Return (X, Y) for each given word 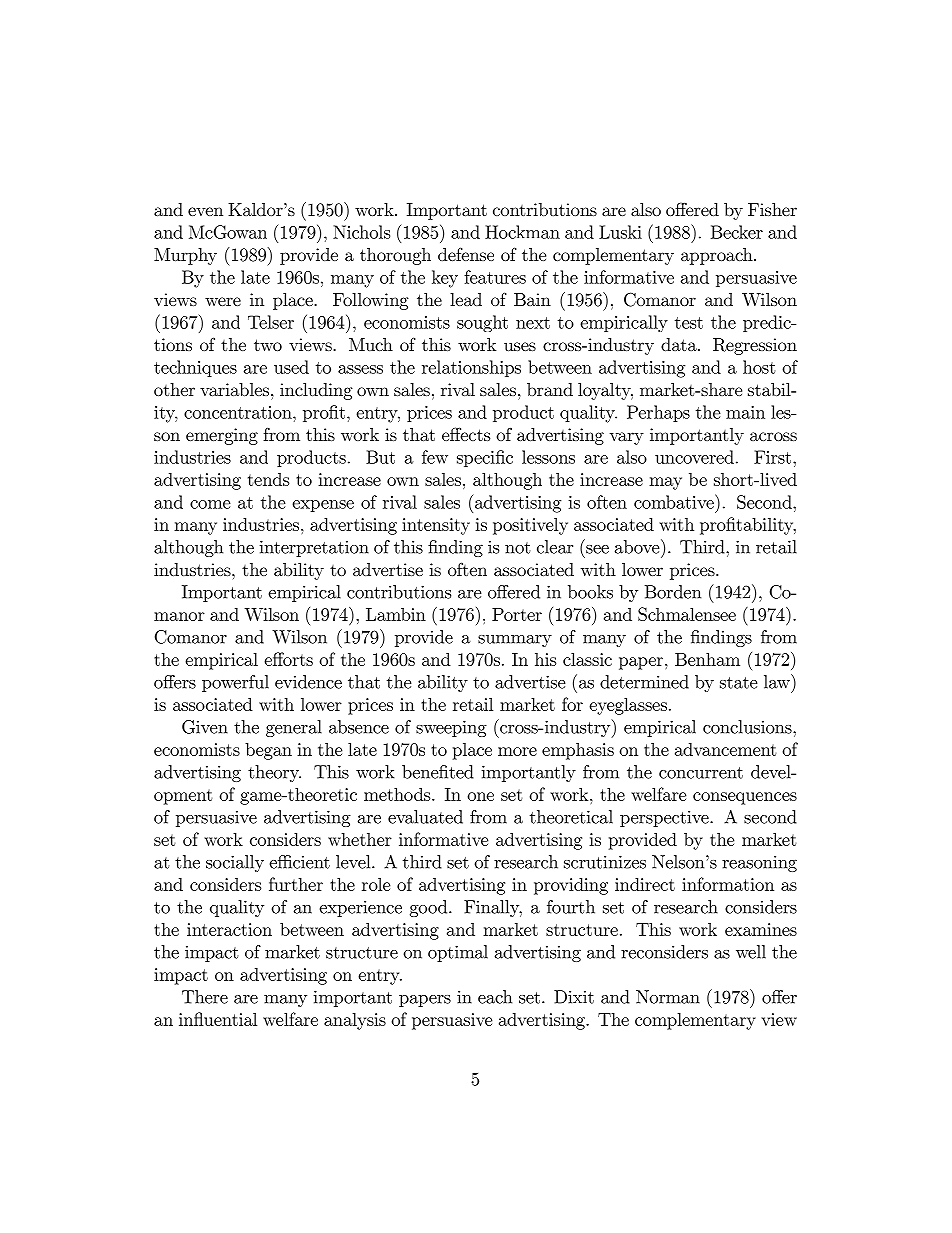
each (495, 997)
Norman (668, 997)
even (205, 211)
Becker (737, 232)
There (205, 997)
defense (466, 254)
